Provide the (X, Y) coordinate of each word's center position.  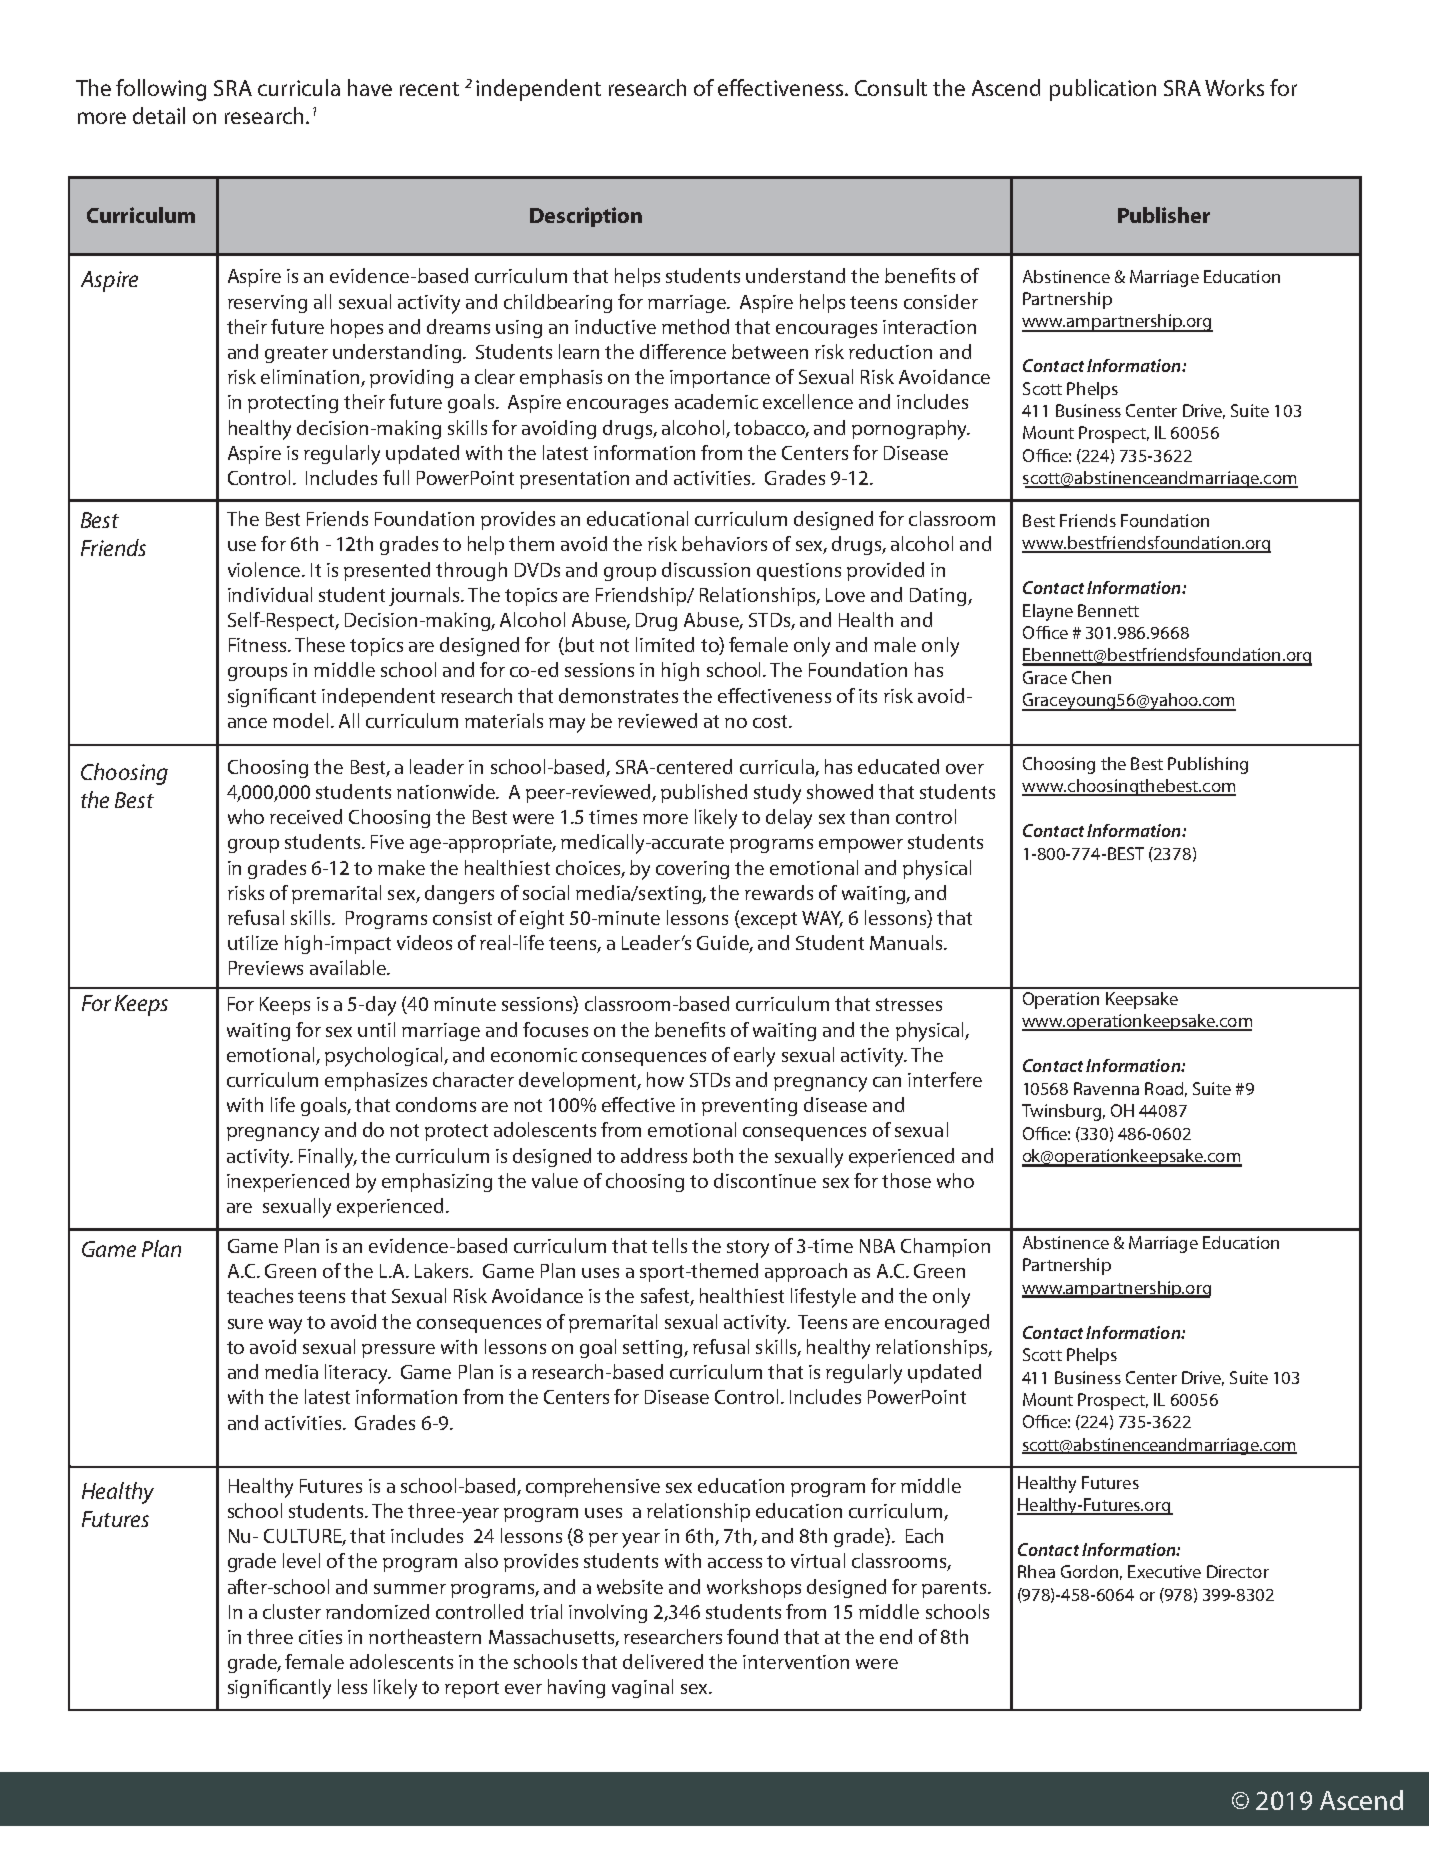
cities (320, 1637)
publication (1103, 90)
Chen (1091, 677)
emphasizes (376, 1081)
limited (665, 644)
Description (586, 217)
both (713, 1155)
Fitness (259, 645)
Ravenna (1106, 1088)
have (370, 87)
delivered (663, 1661)
